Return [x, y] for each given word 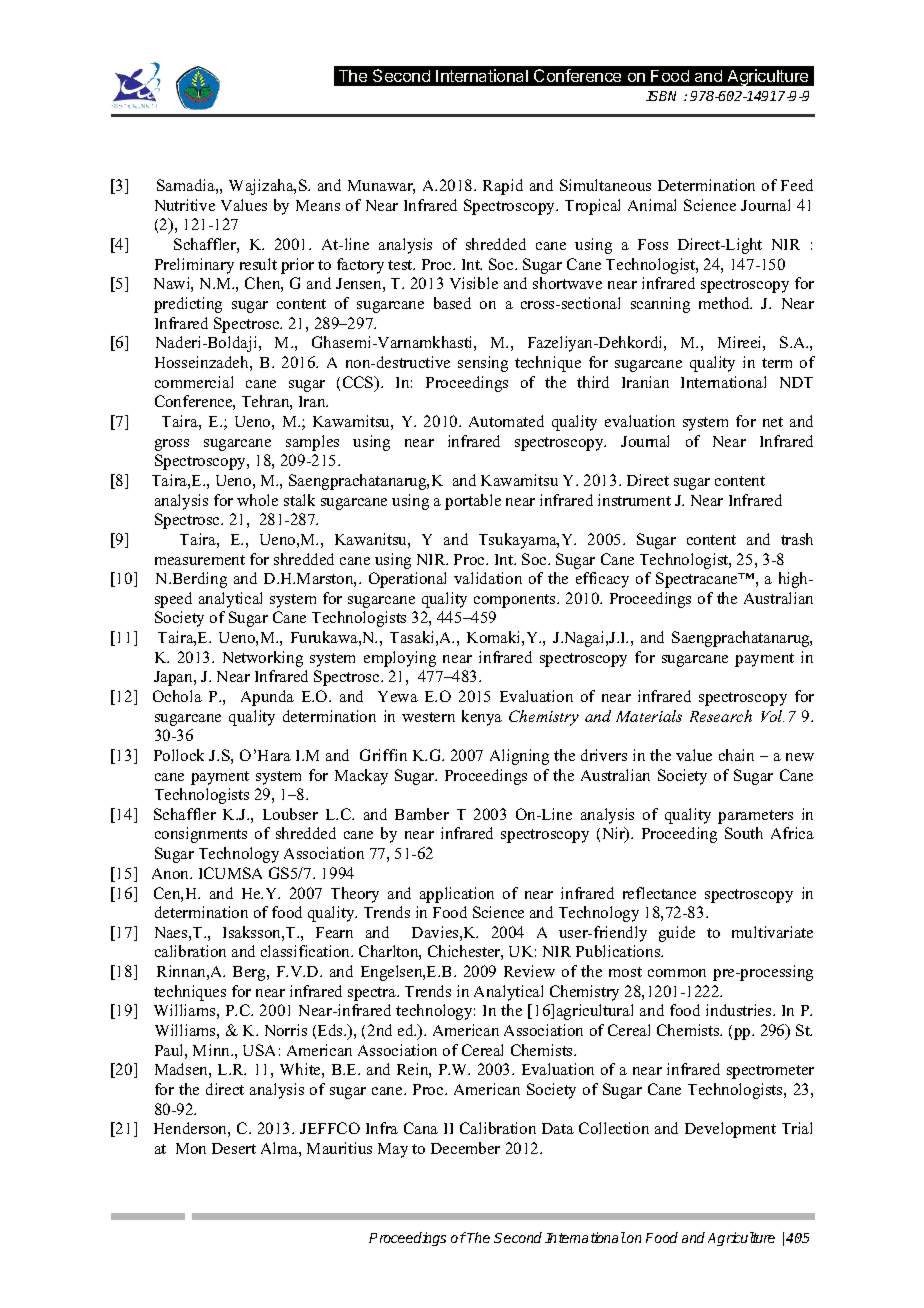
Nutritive [185, 205]
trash [797, 539]
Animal [652, 205]
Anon [172, 873]
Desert [234, 1148]
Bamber [422, 814]
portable [473, 502]
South [744, 833]
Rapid [503, 187]
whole [257, 500]
